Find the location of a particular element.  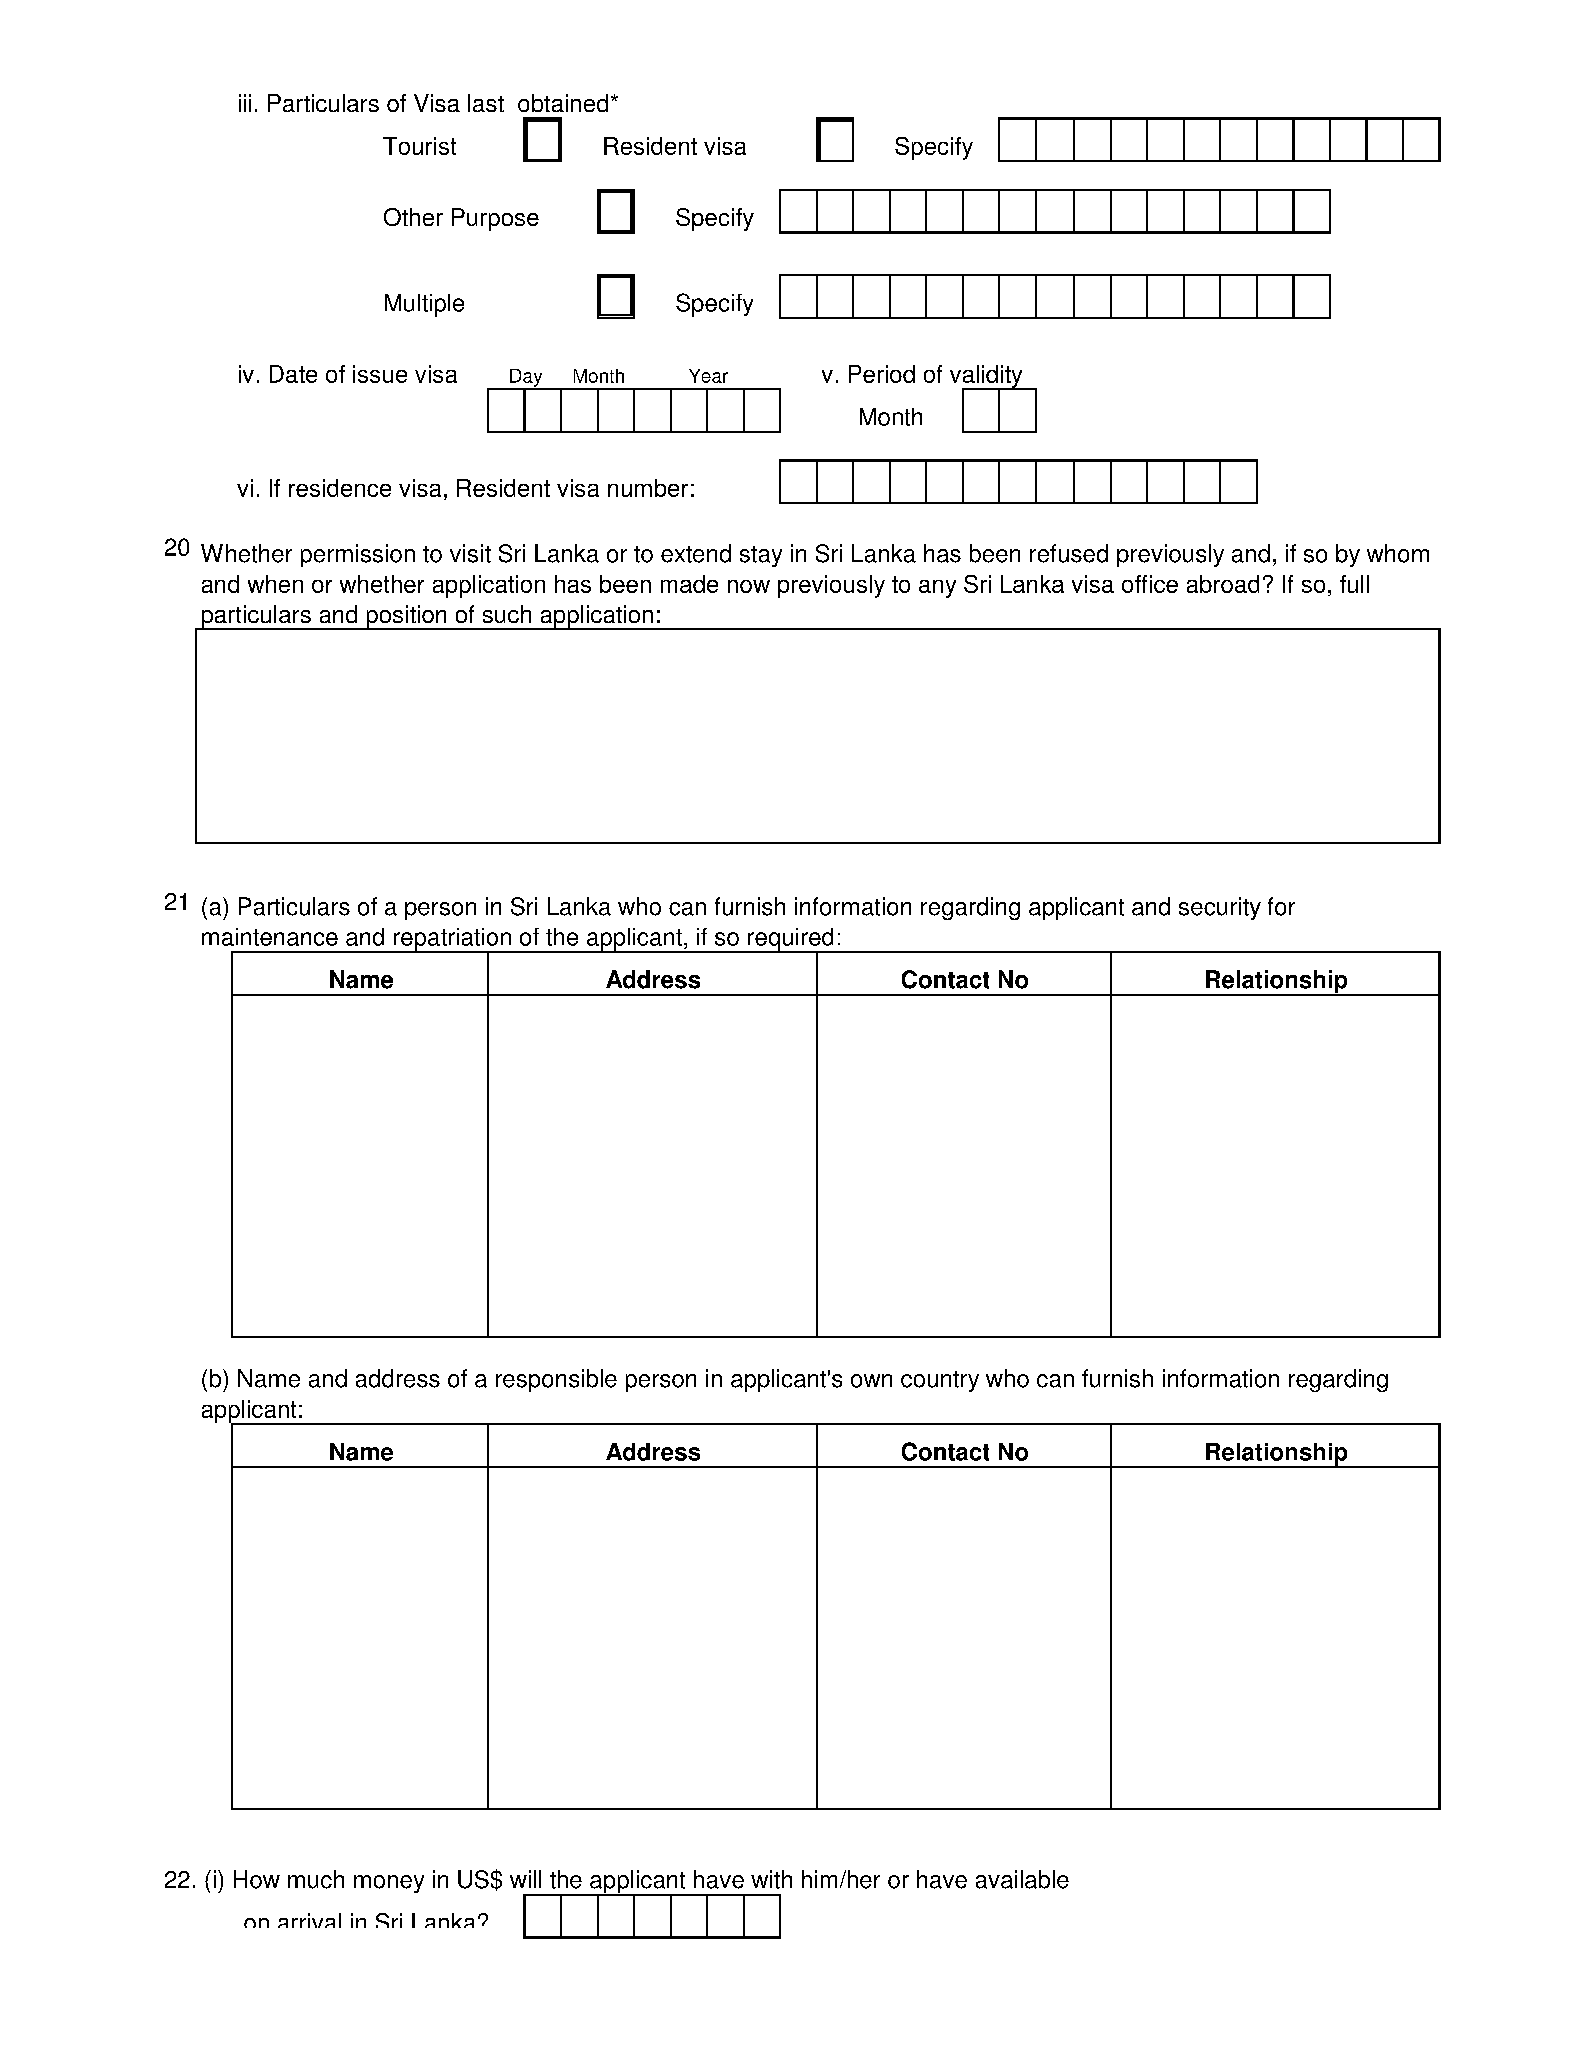

now is located at coordinates (749, 586).
